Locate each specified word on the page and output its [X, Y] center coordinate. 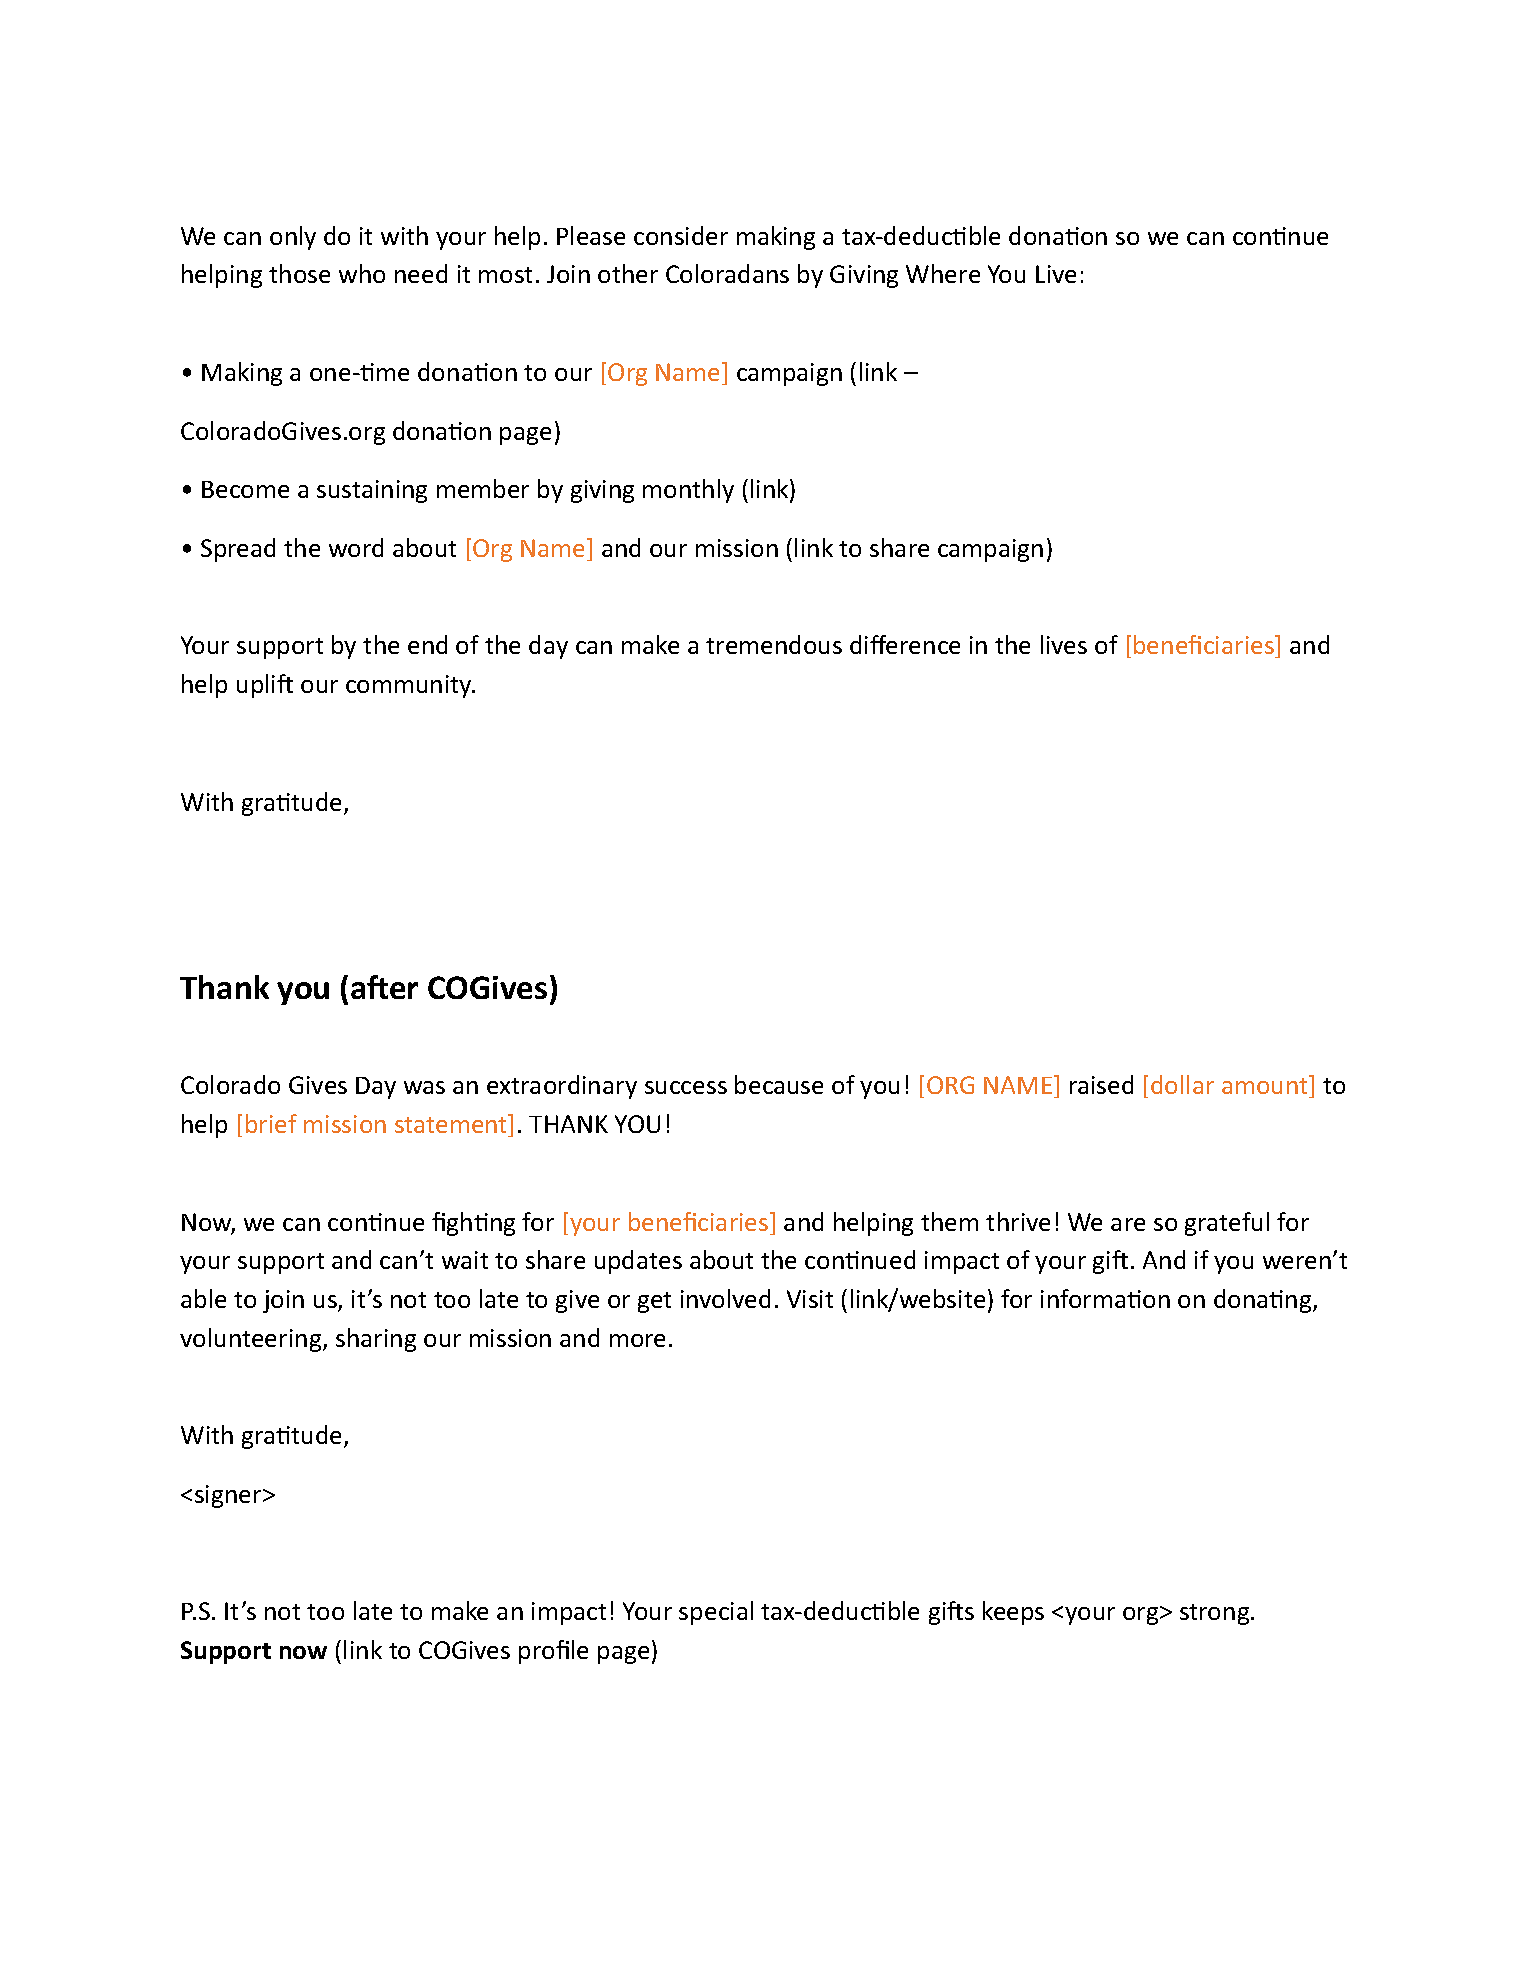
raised [1101, 1084]
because [779, 1084]
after [384, 987]
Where [943, 273]
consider [681, 235]
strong [1216, 1614]
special [716, 1613]
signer [229, 1496]
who [362, 273]
